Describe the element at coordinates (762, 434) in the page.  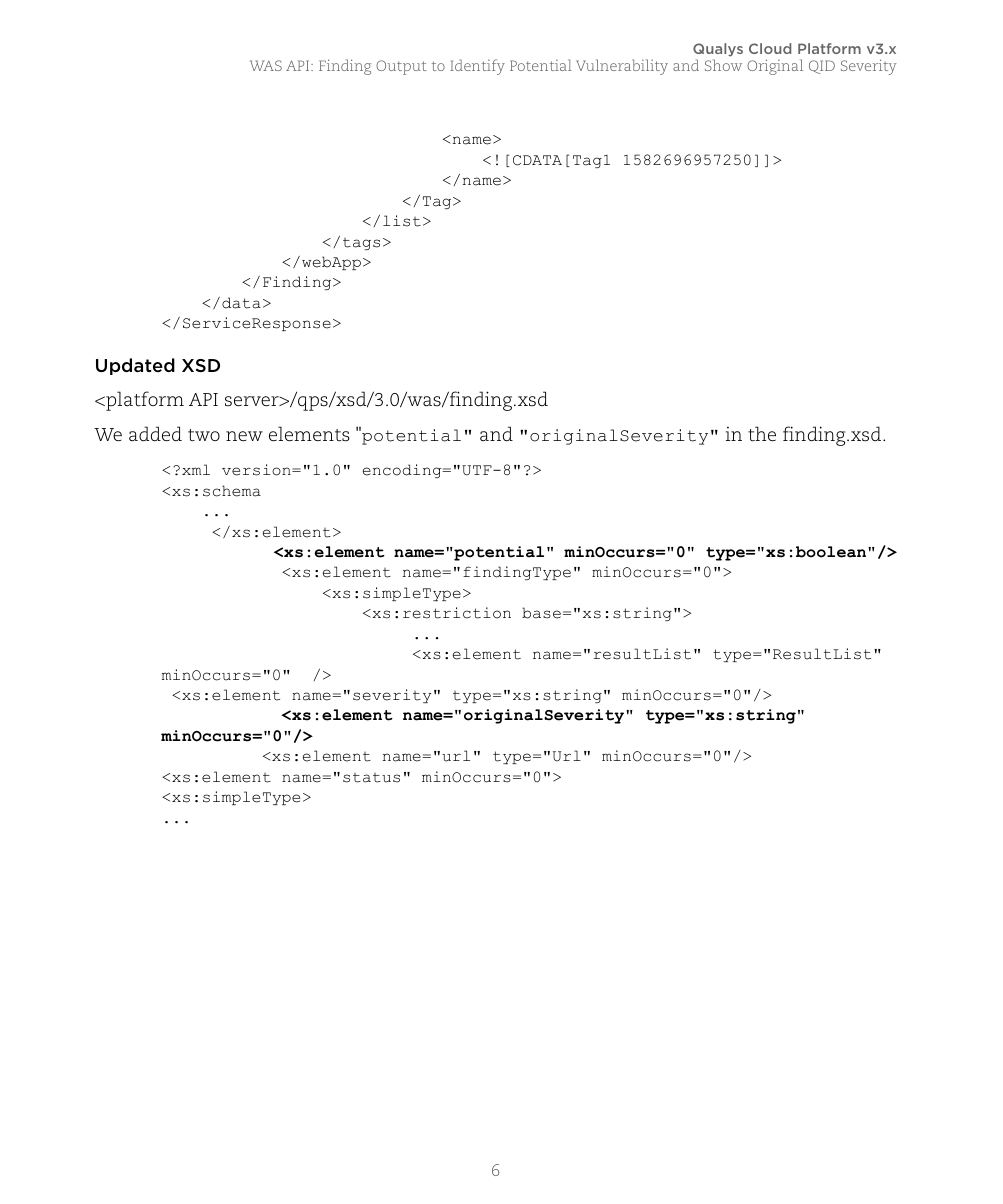
I see `the` at that location.
